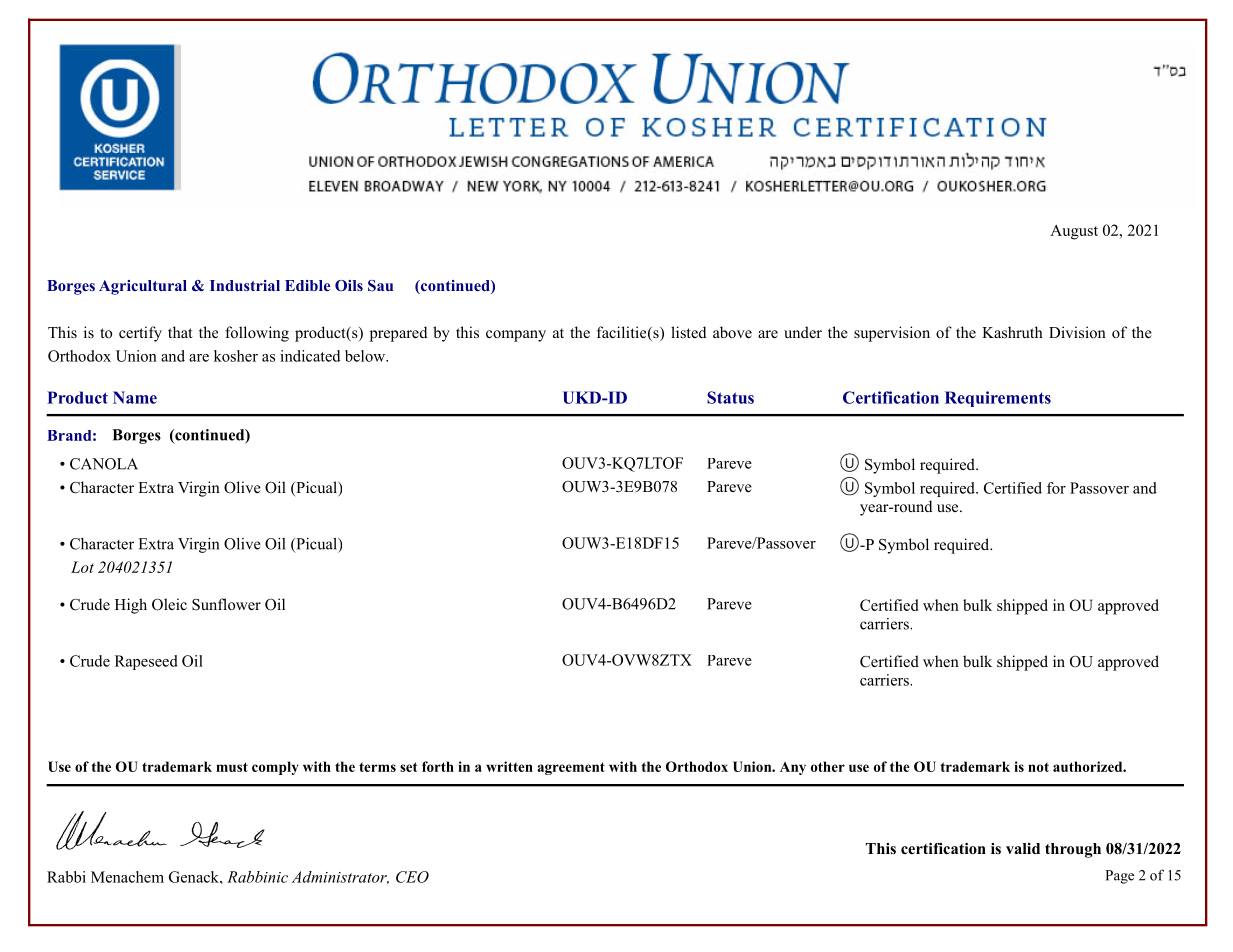 Image resolution: width=1233 pixels, height=952 pixels. What do you see at coordinates (1074, 232) in the document?
I see `August` at bounding box center [1074, 232].
